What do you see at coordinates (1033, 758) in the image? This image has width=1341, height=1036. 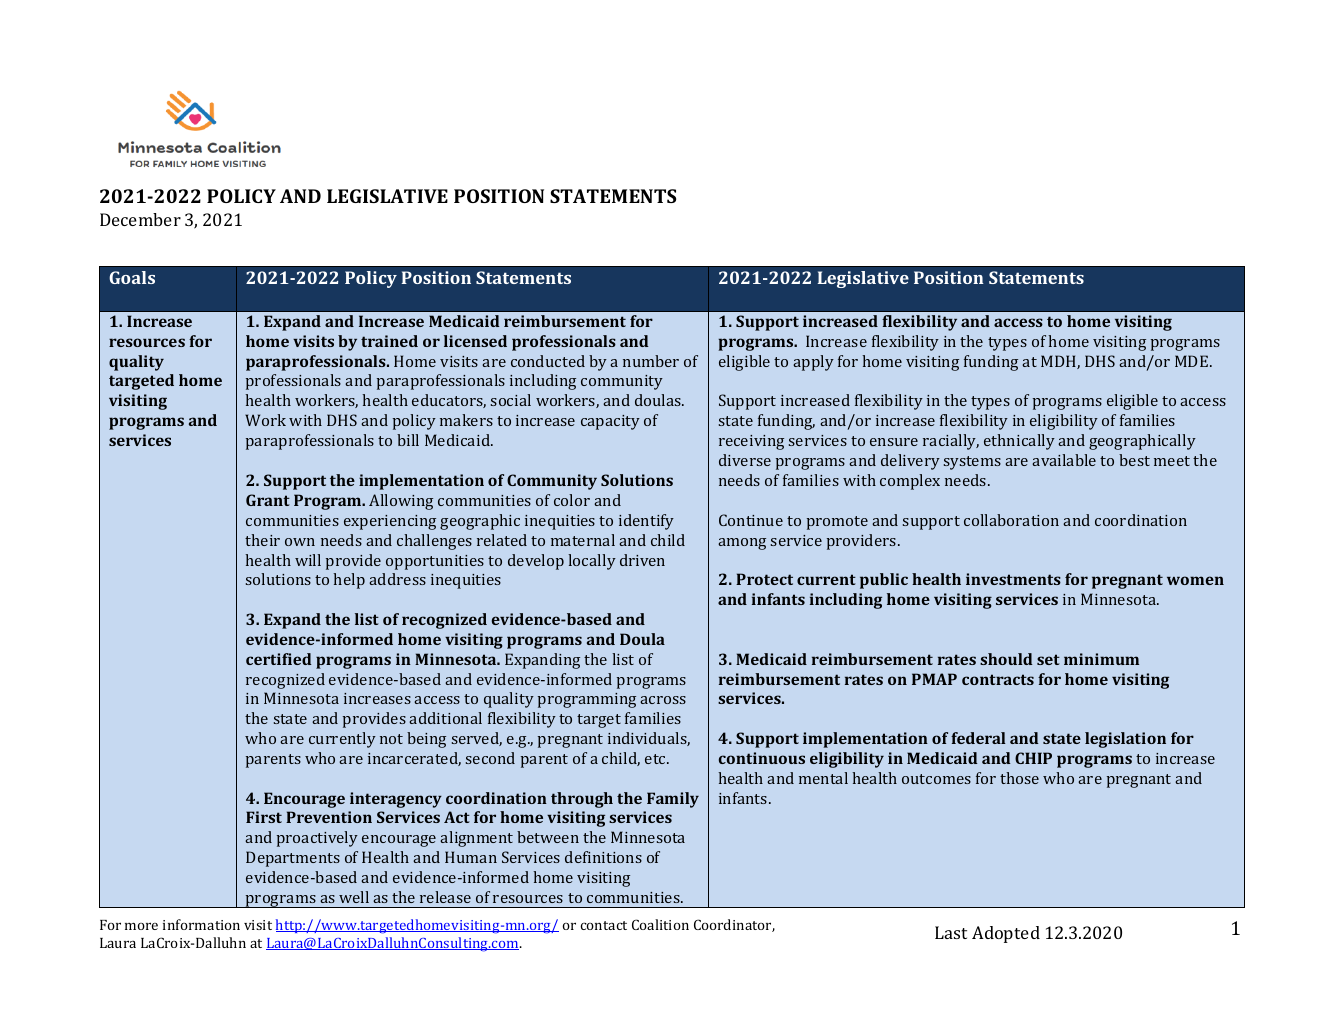 I see `CHIP` at bounding box center [1033, 758].
